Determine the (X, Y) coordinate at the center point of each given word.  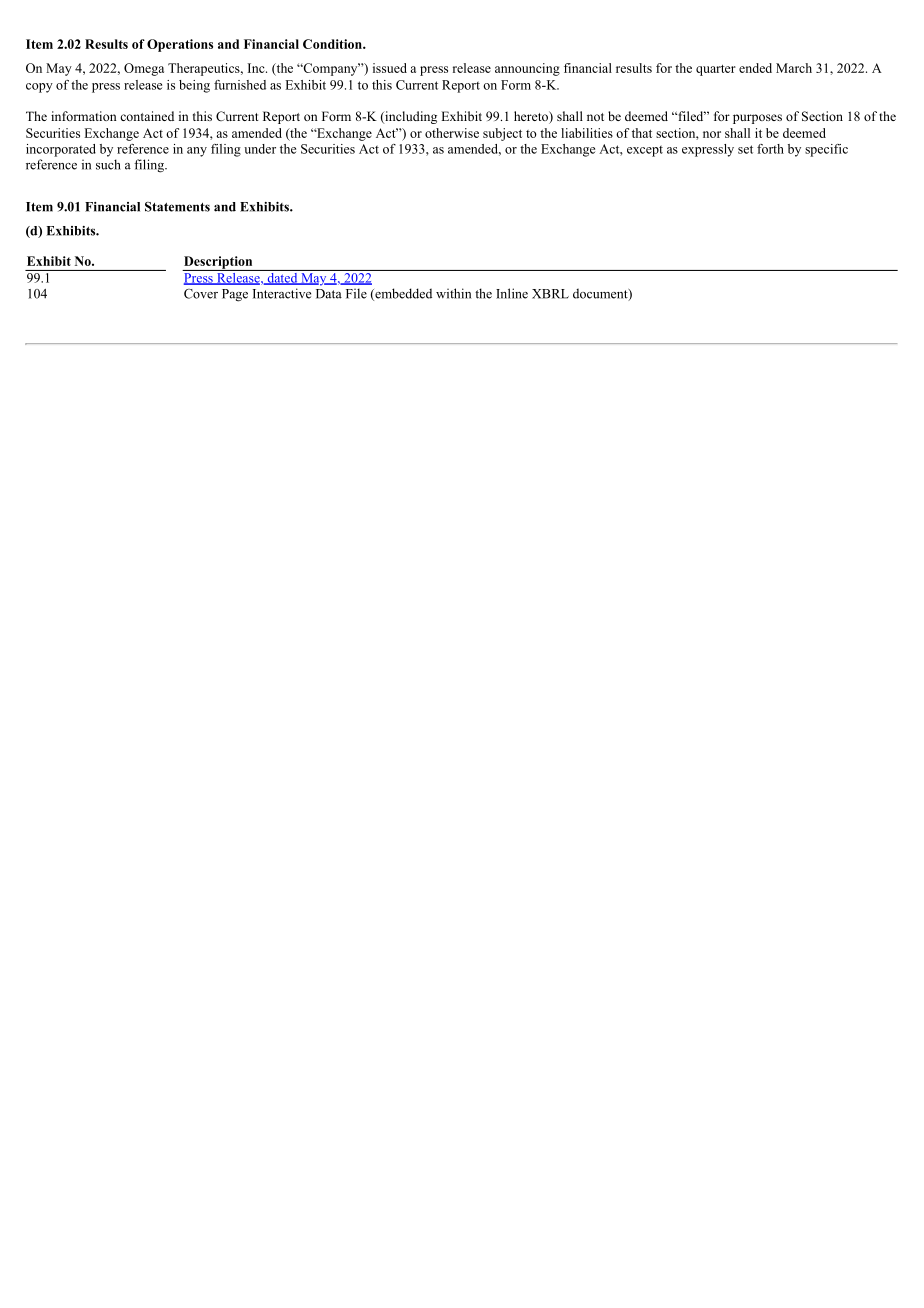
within (453, 293)
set (745, 149)
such (108, 164)
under (260, 149)
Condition (333, 44)
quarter (716, 70)
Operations (180, 45)
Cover (201, 294)
